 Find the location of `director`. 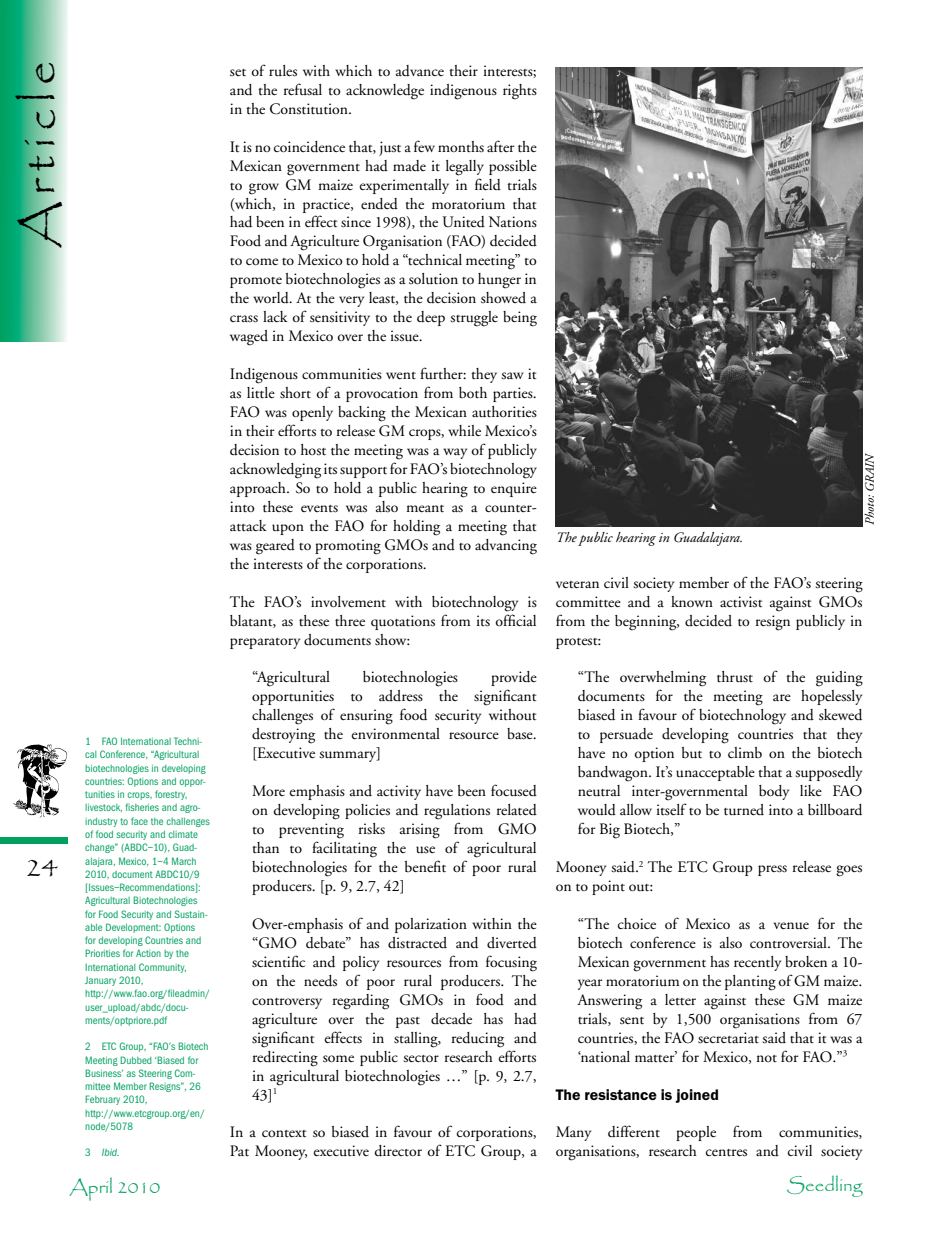

director is located at coordinates (398, 1151).
